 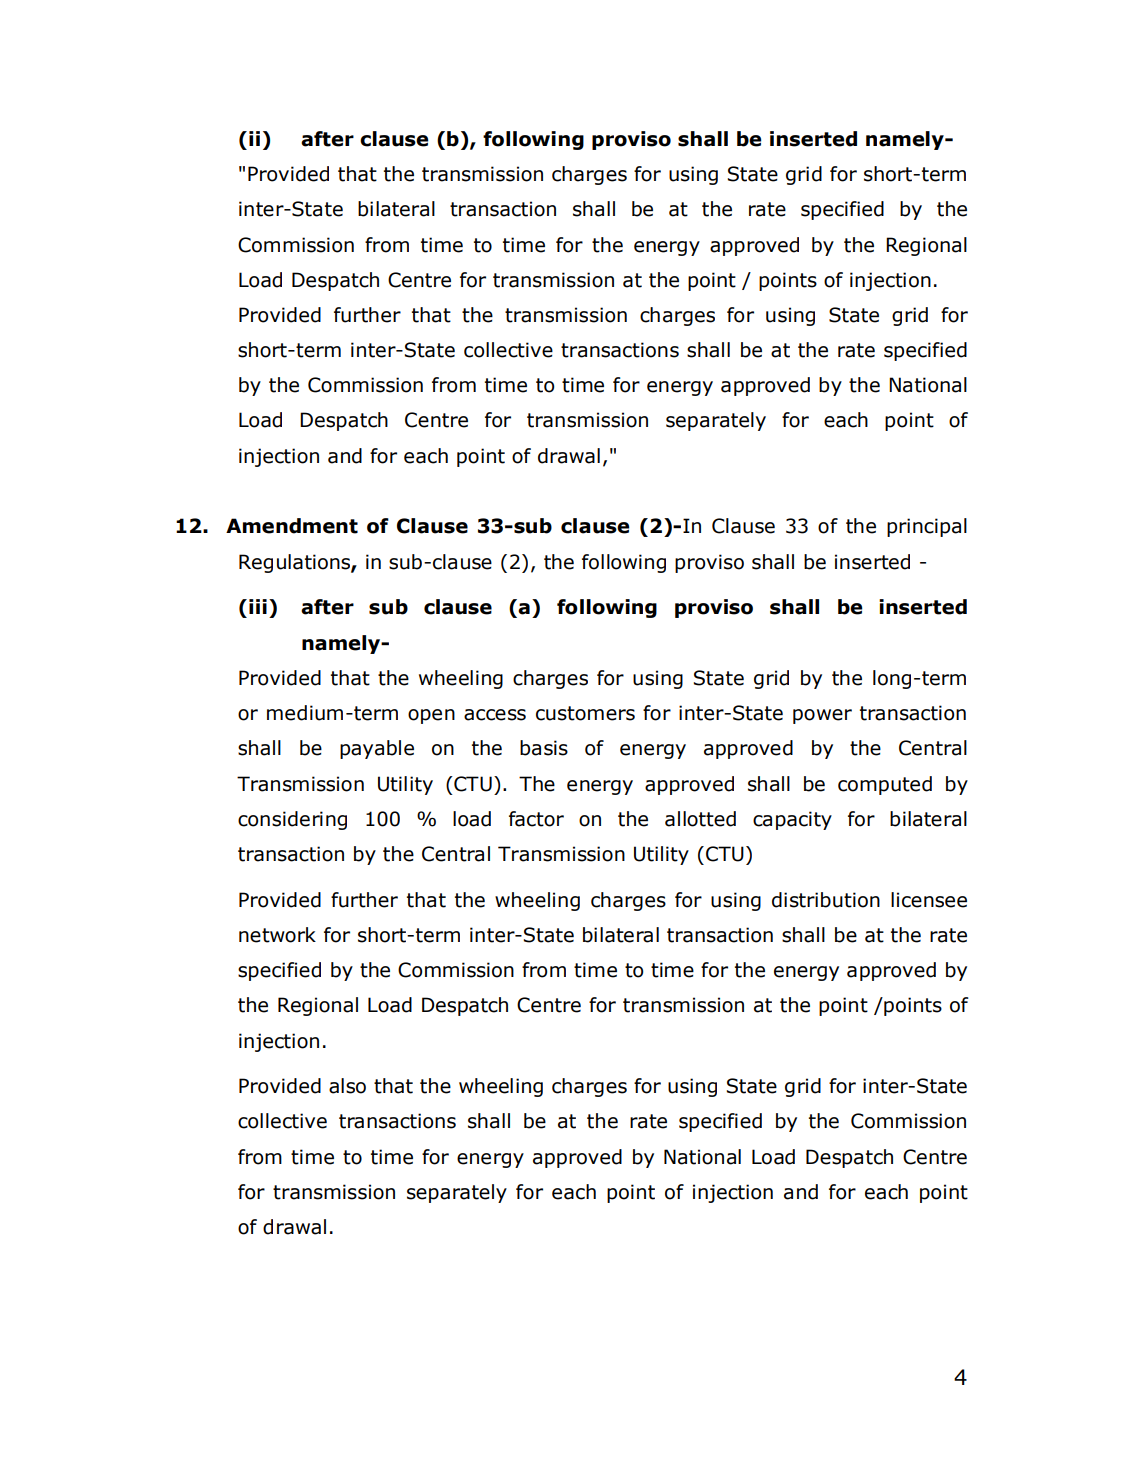 What do you see at coordinates (822, 716) in the page?
I see `power` at bounding box center [822, 716].
